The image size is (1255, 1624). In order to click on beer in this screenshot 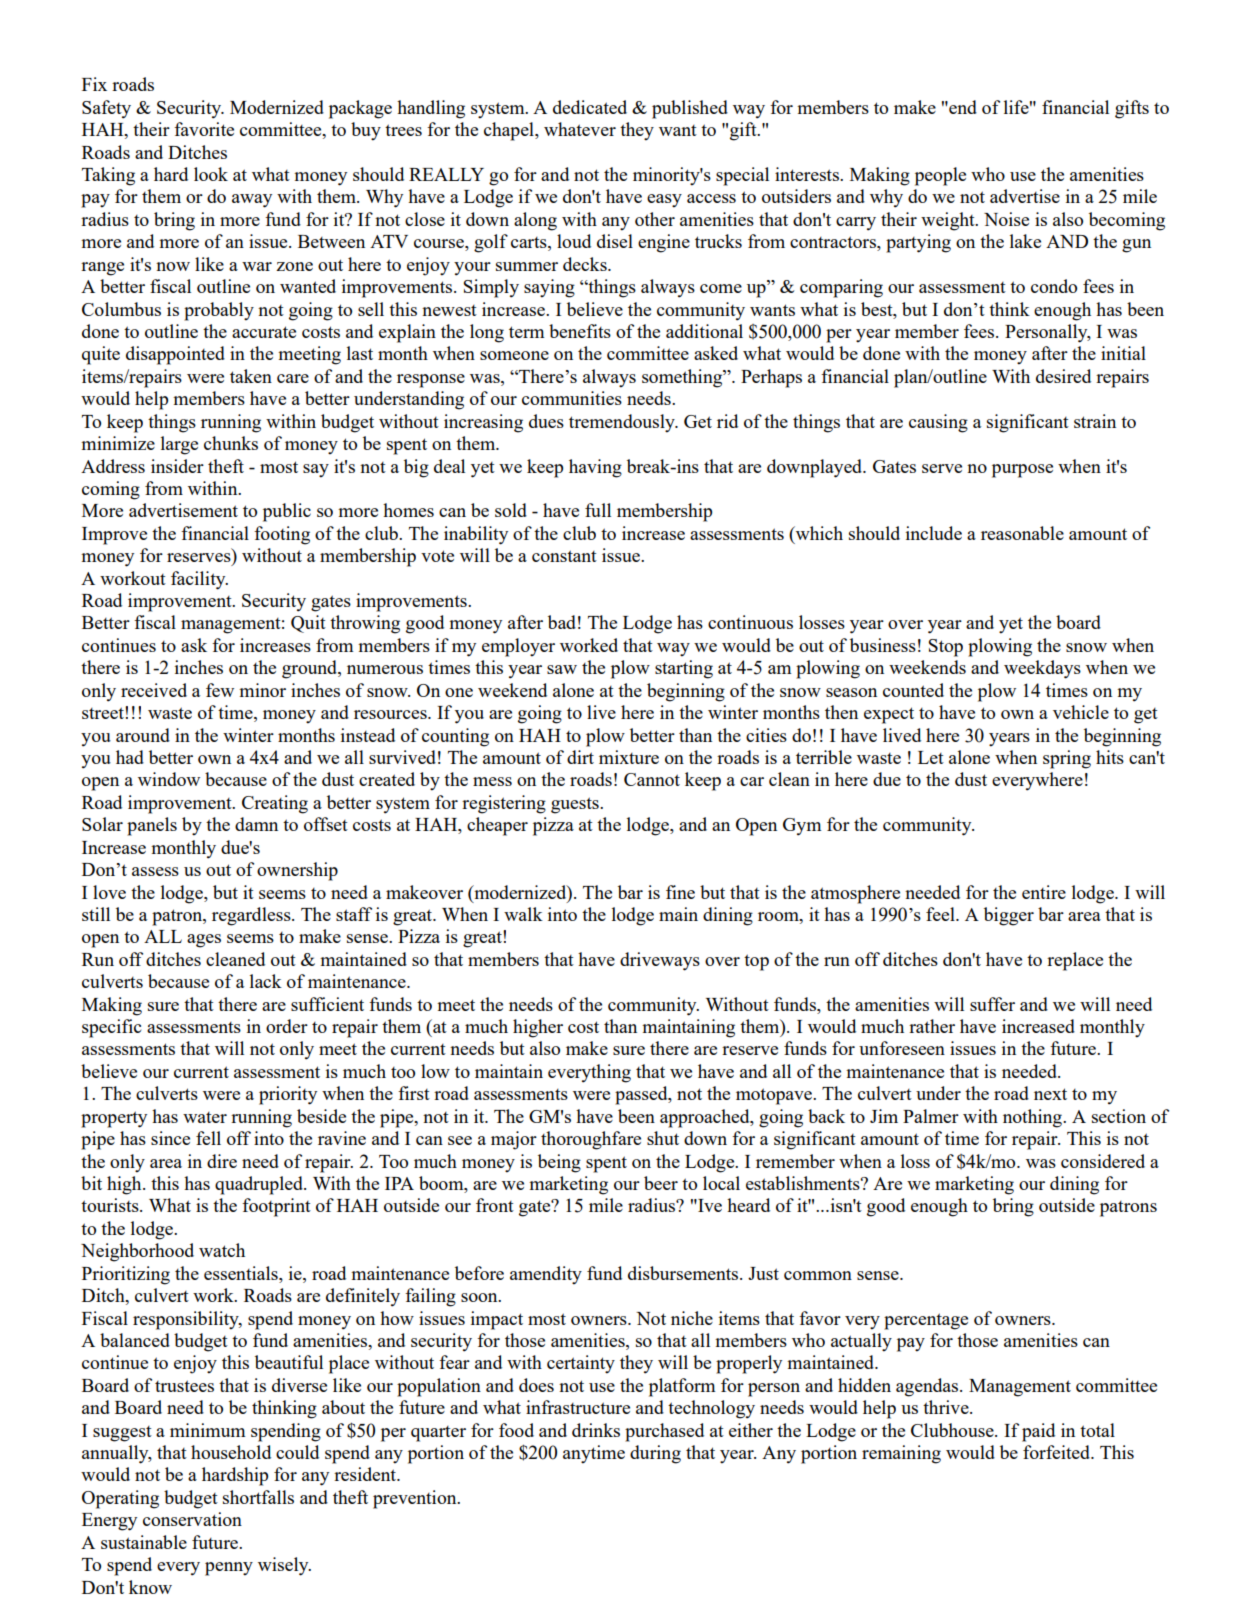, I will do `click(661, 1183)`.
